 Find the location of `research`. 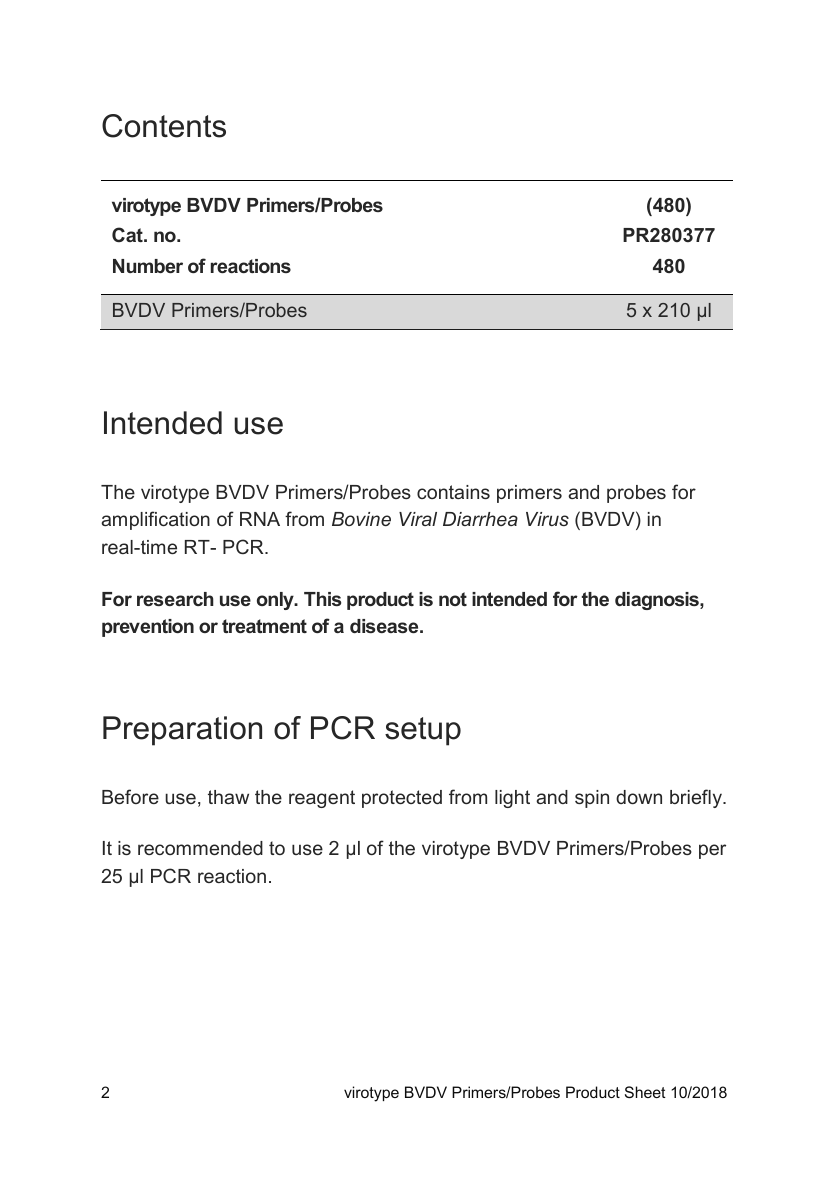

research is located at coordinates (175, 599).
